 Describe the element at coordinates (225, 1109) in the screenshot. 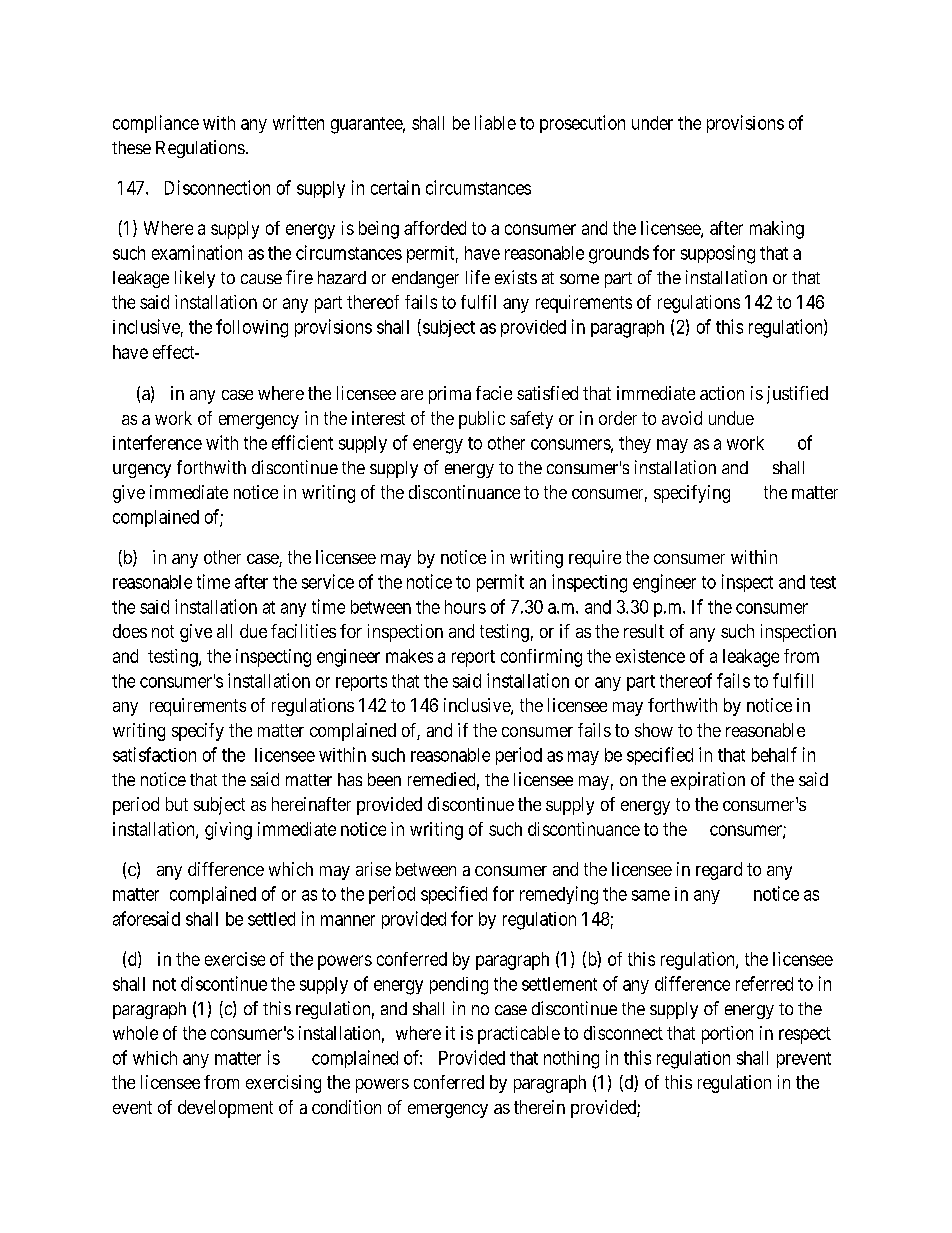

I see `development` at that location.
